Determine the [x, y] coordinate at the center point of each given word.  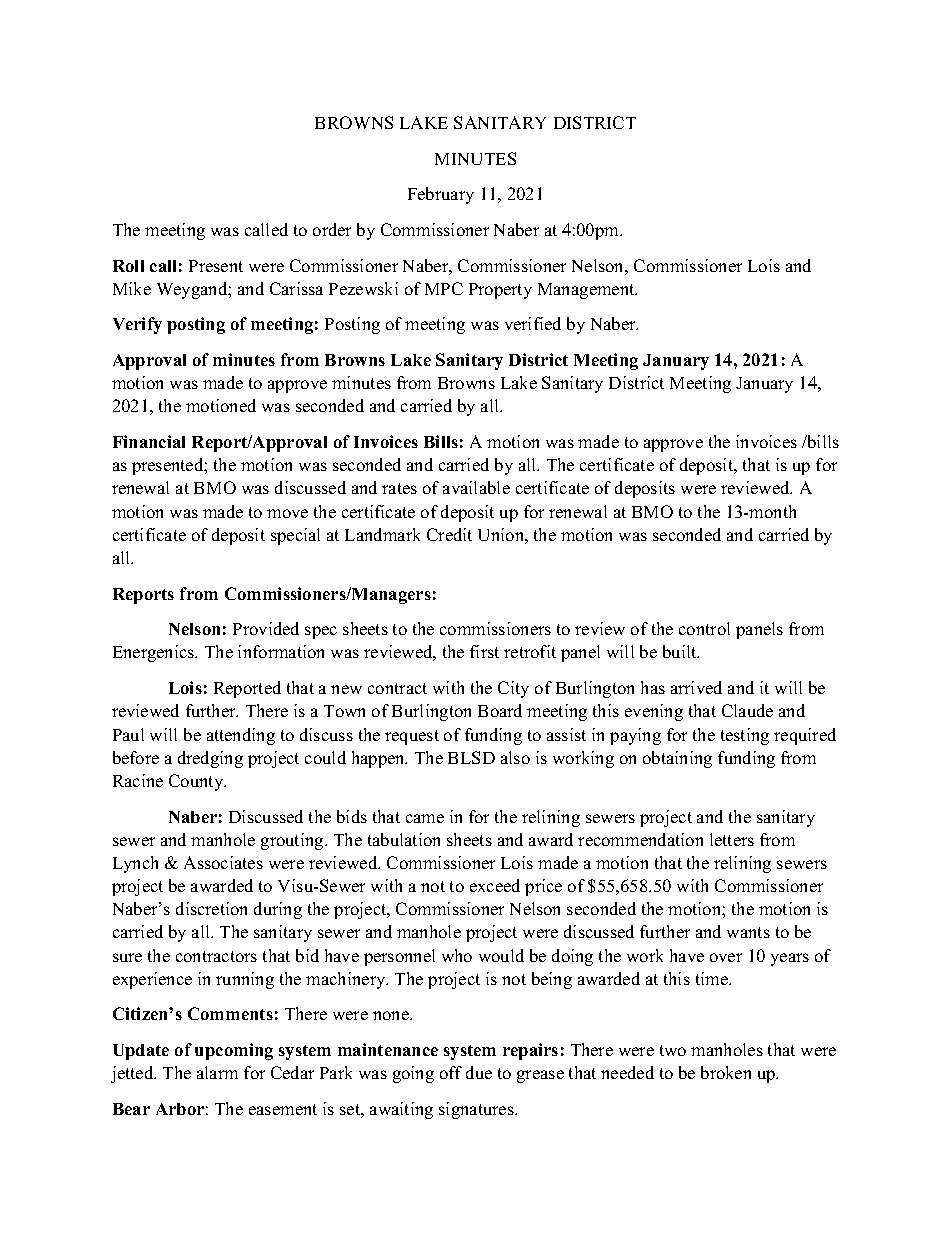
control [704, 628]
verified [533, 323]
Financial [149, 441]
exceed [495, 885]
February [441, 195]
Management [587, 291]
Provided [266, 628]
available [476, 487]
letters [732, 839]
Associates [223, 862]
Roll [128, 266]
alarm [217, 1072]
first [484, 651]
